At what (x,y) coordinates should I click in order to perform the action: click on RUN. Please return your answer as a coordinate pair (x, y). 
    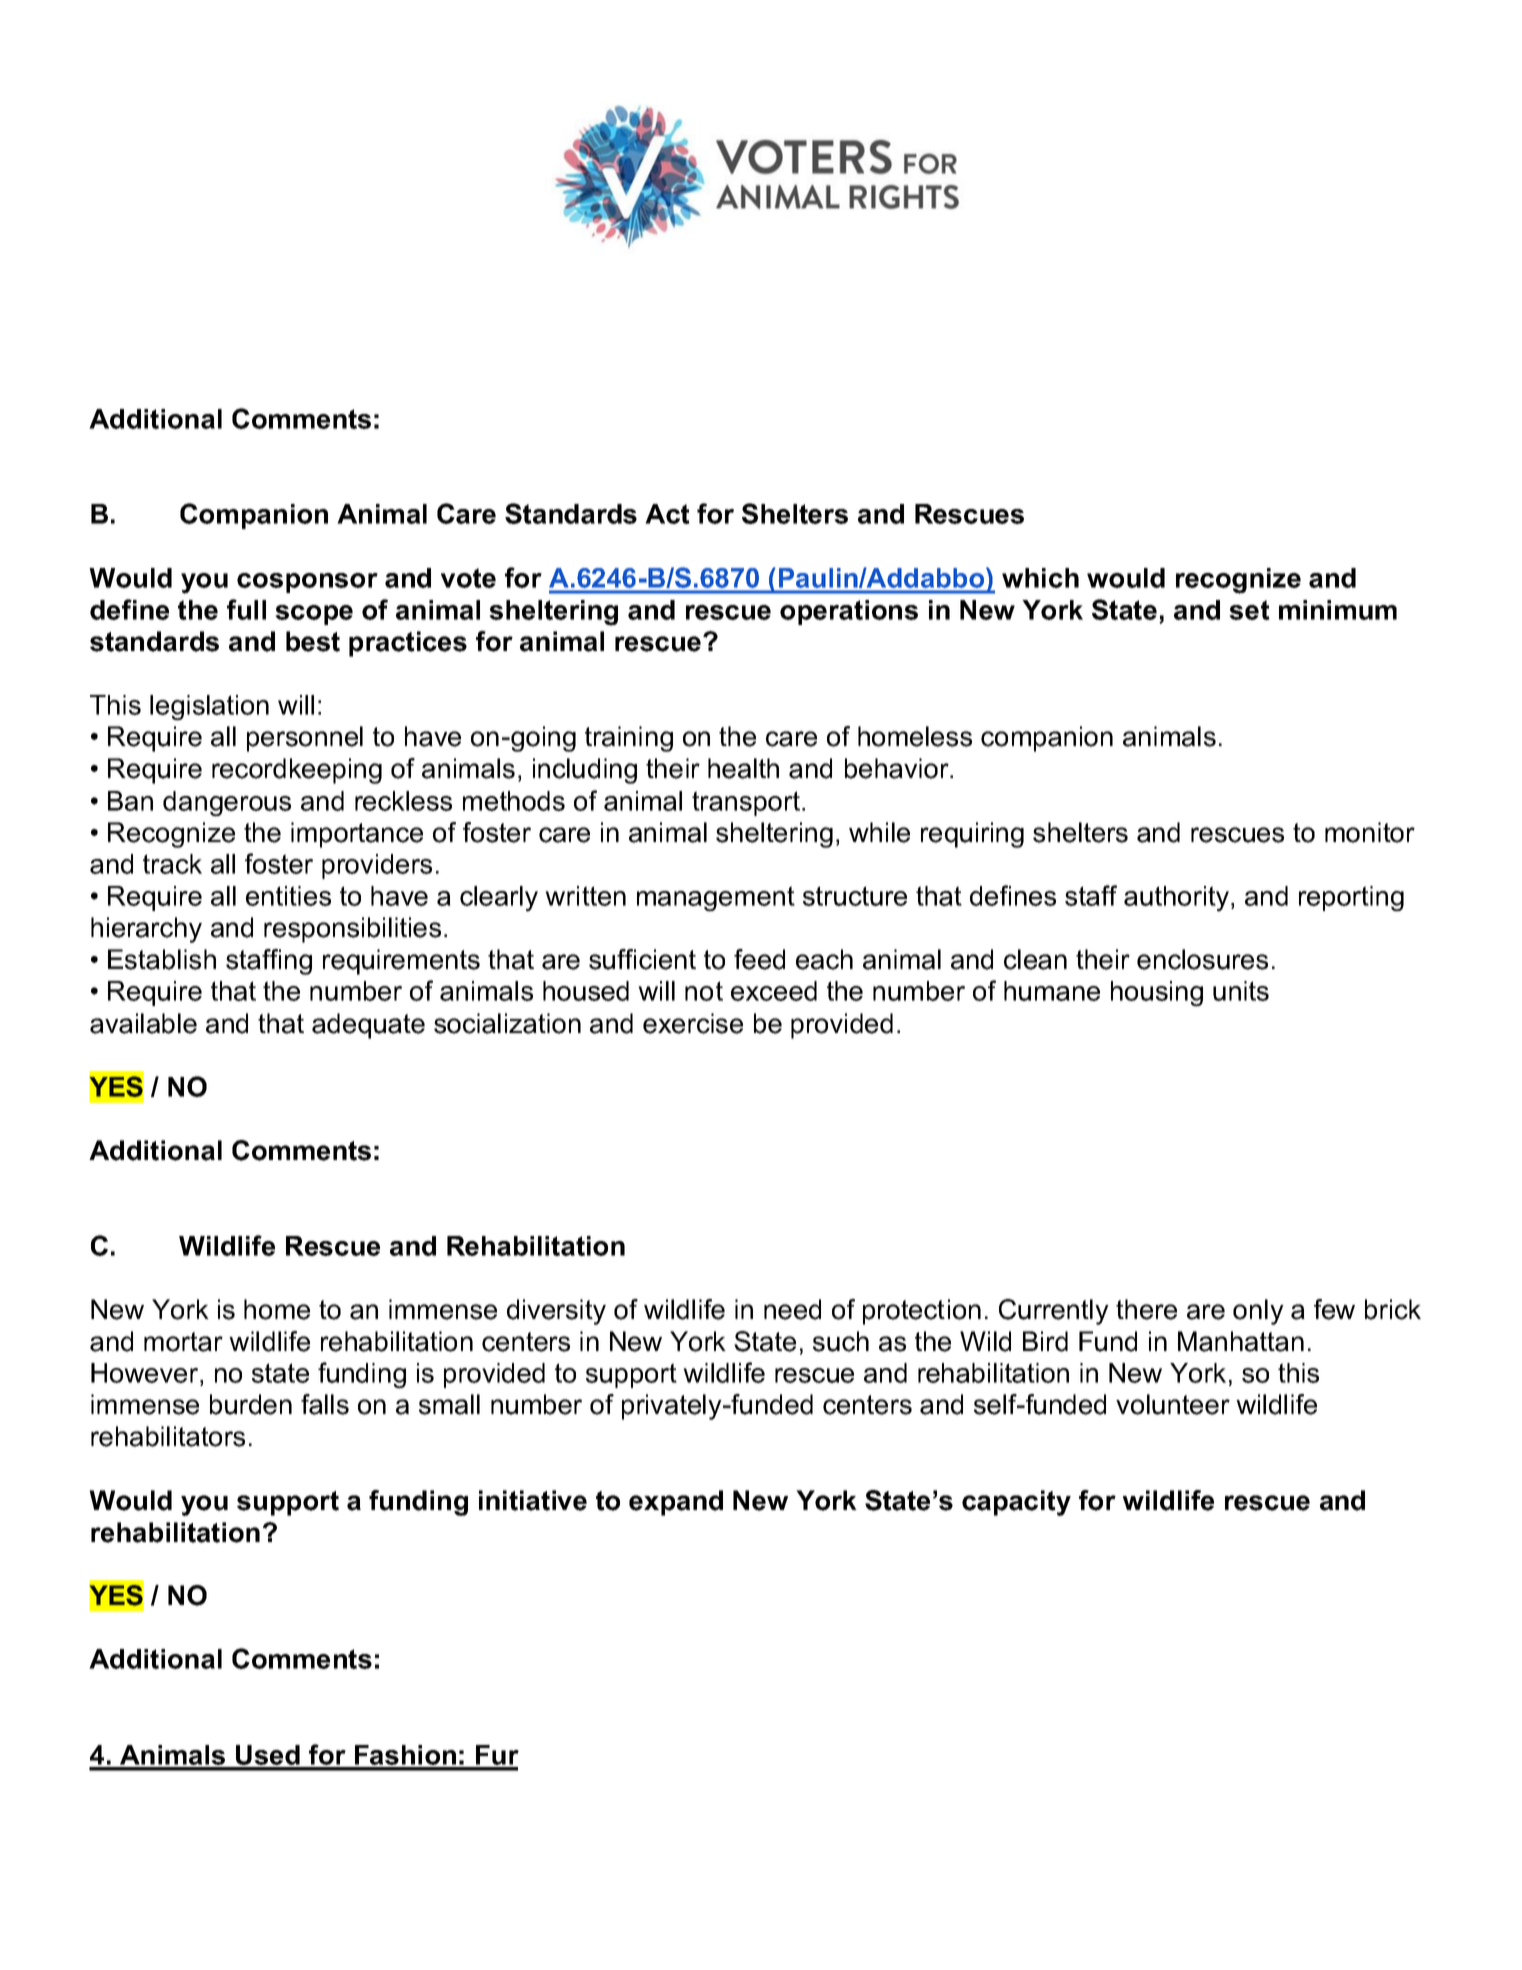
    Looking at the image, I should click on (835, 1500).
